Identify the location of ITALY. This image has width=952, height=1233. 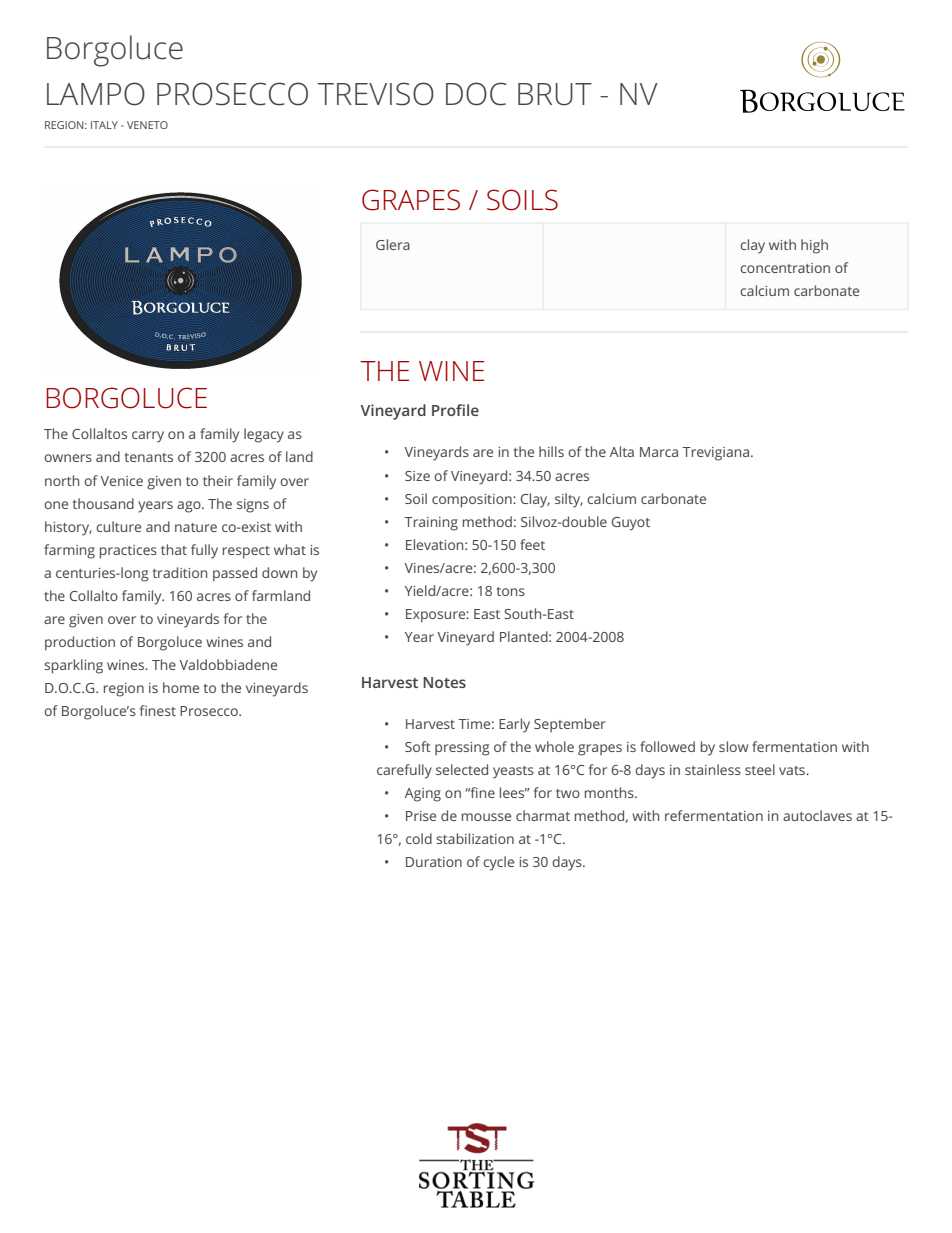
(104, 125).
